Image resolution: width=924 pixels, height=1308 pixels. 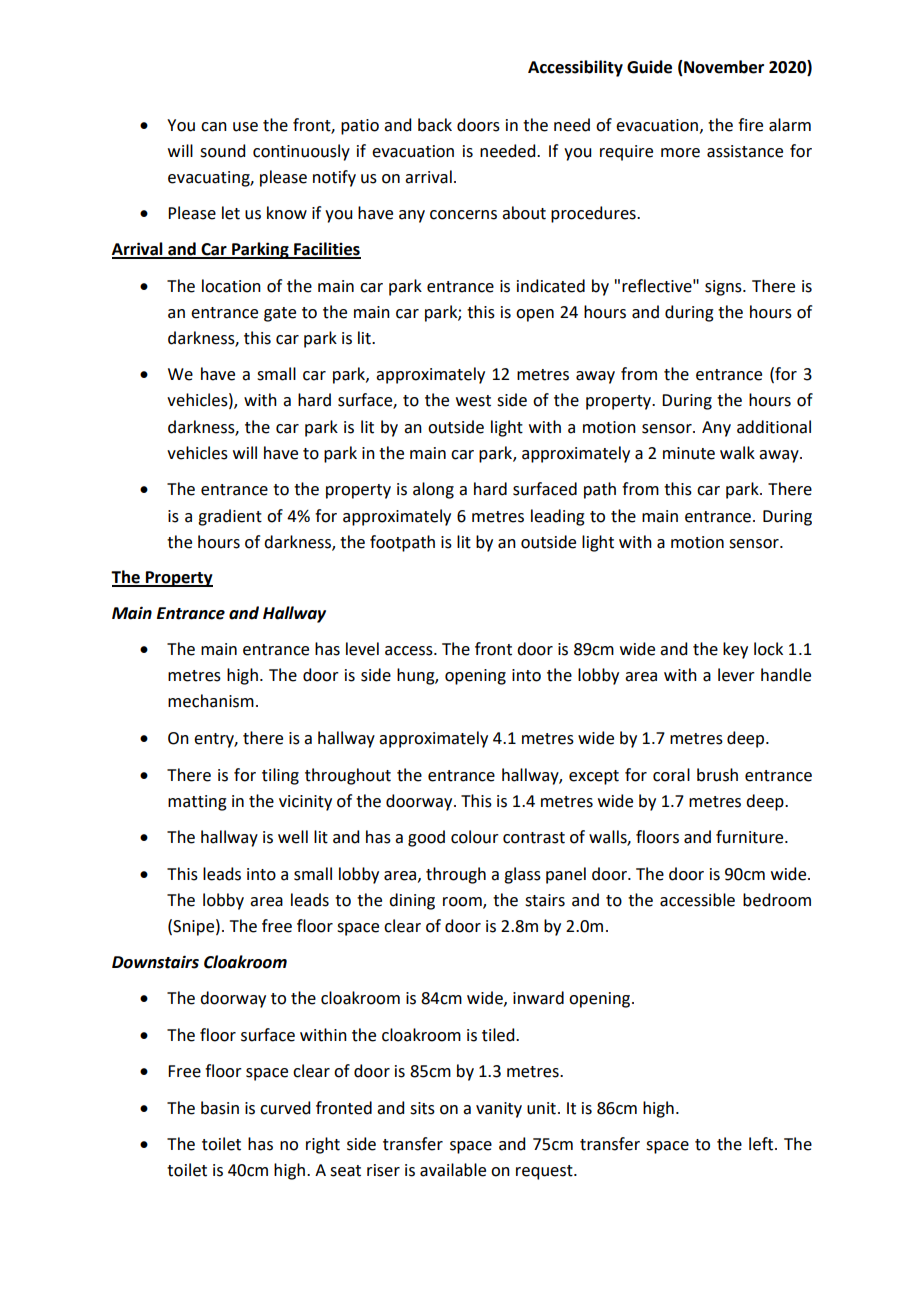 What do you see at coordinates (724, 288) in the screenshot?
I see `signs` at bounding box center [724, 288].
